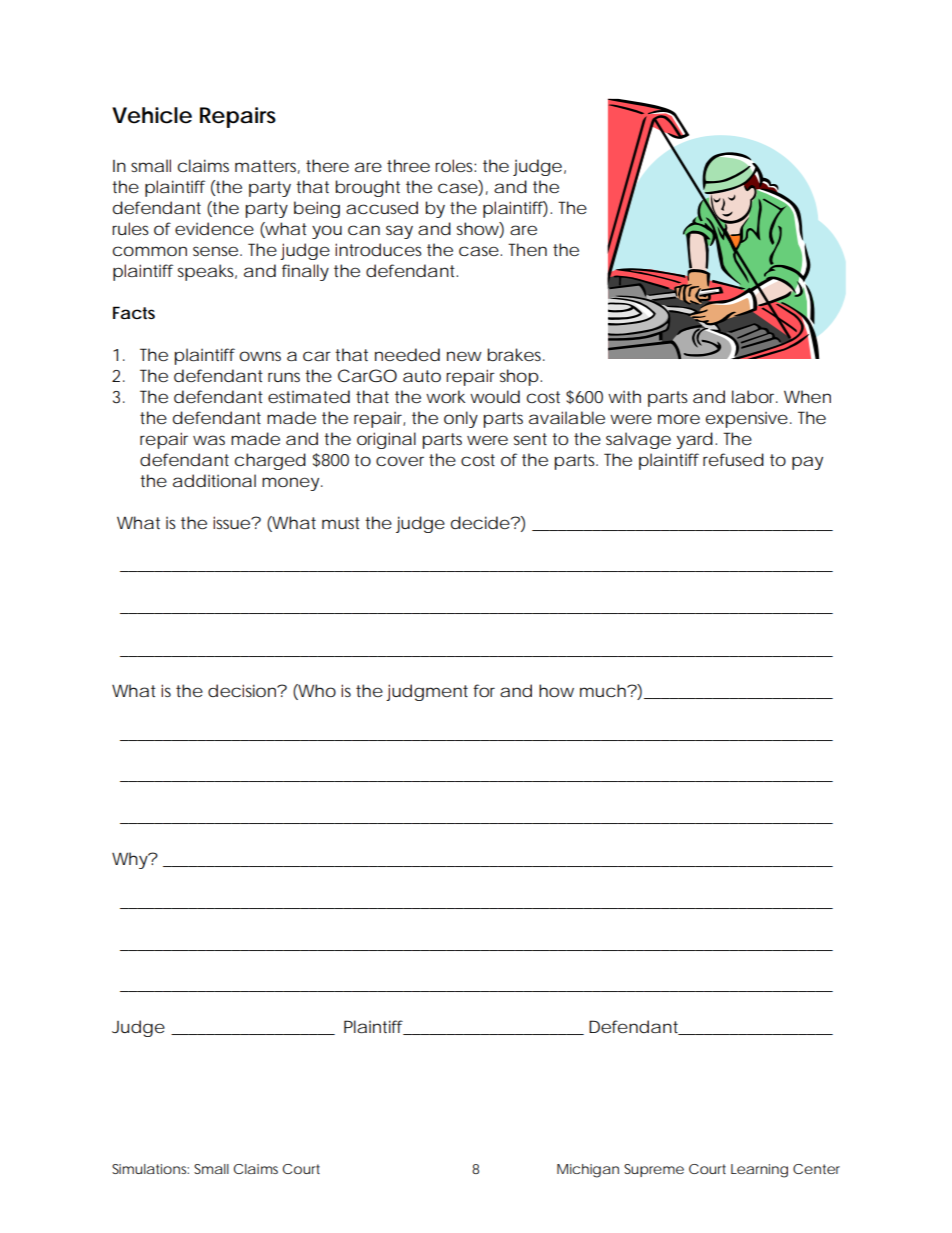 Image resolution: width=952 pixels, height=1233 pixels. What do you see at coordinates (478, 228) in the screenshot?
I see `show` at bounding box center [478, 228].
